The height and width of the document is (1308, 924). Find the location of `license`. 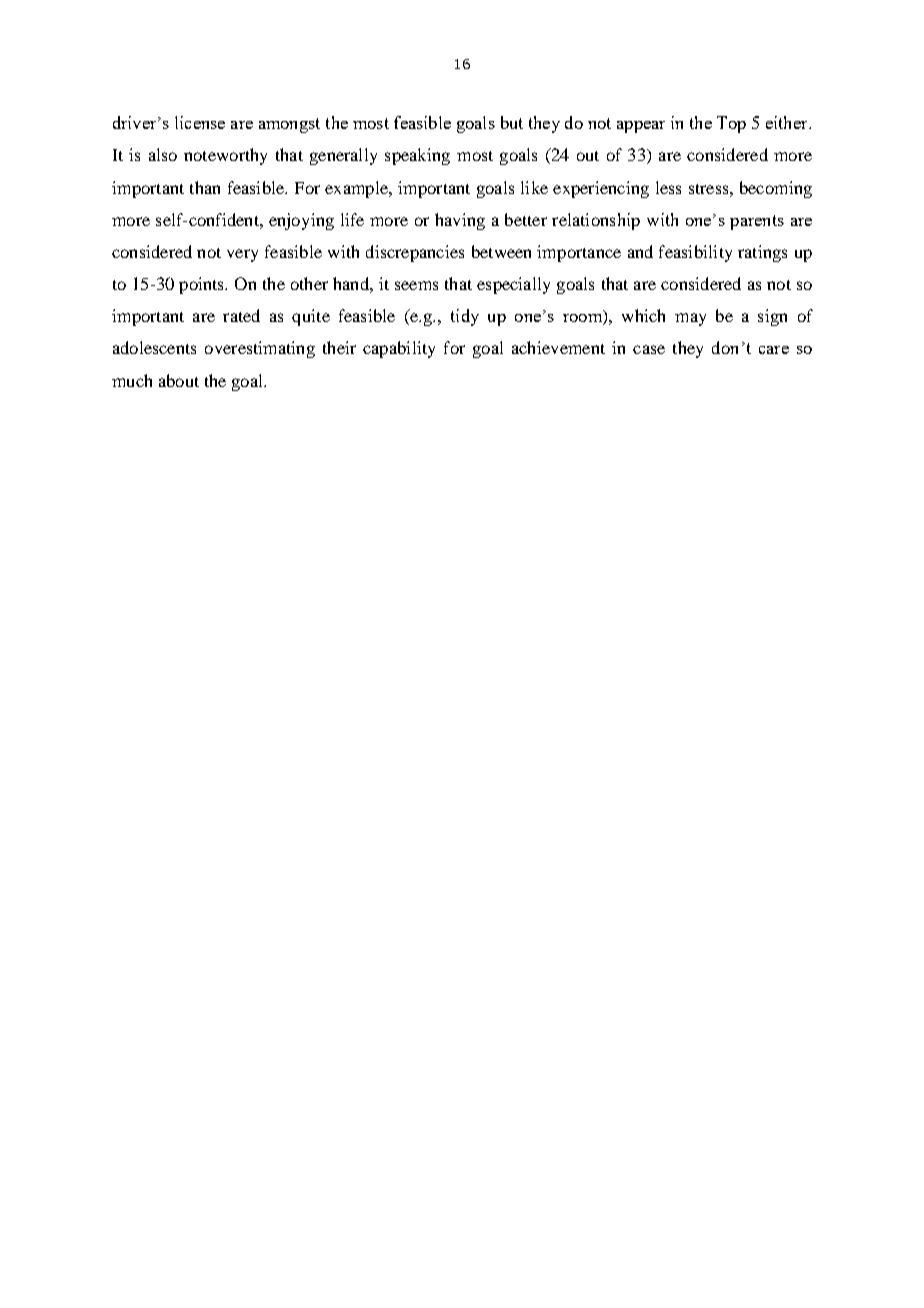

license is located at coordinates (200, 122).
